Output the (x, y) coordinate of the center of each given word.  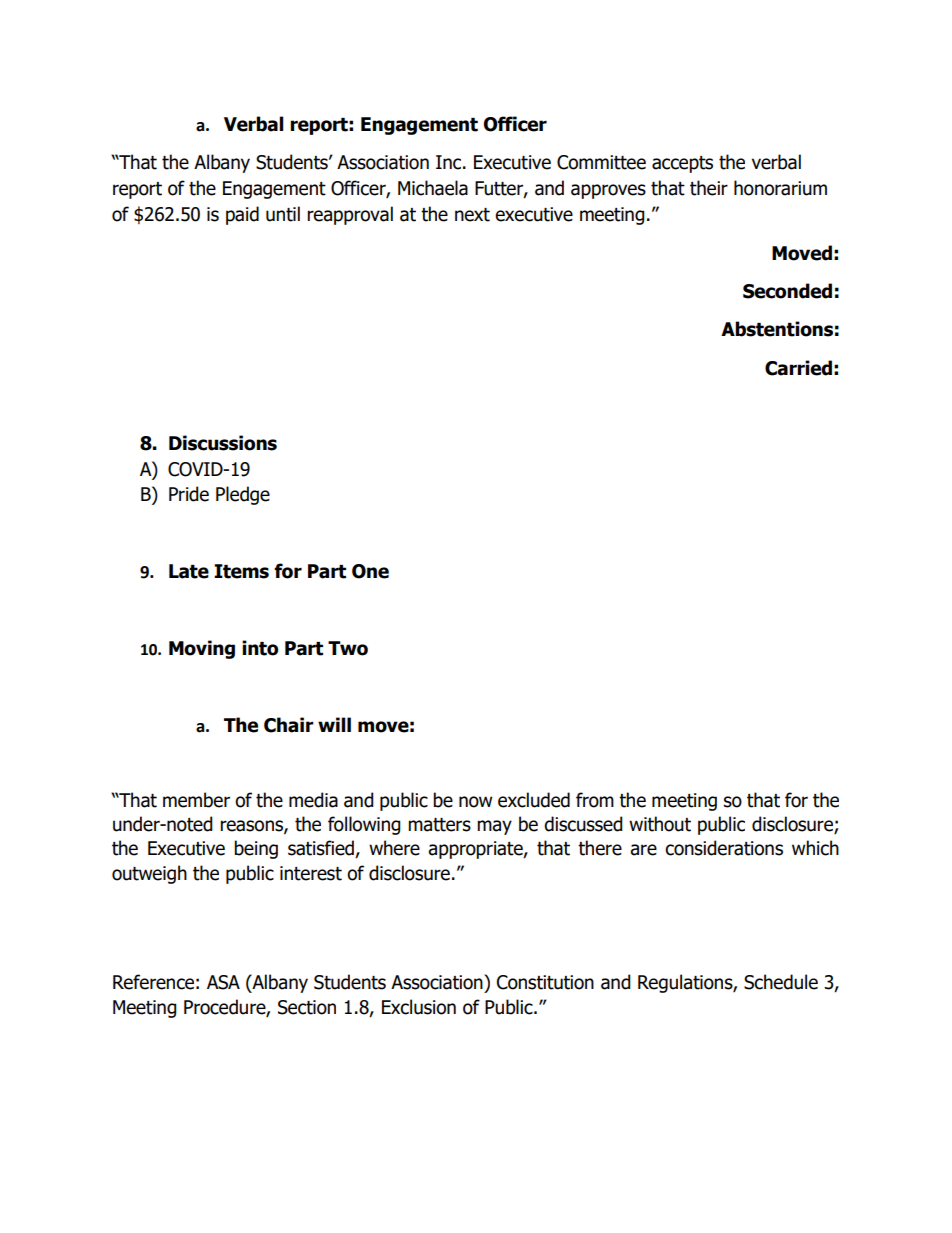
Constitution (545, 982)
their (709, 188)
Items (241, 571)
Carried (798, 368)
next (472, 215)
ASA (223, 982)
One (370, 571)
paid (242, 215)
